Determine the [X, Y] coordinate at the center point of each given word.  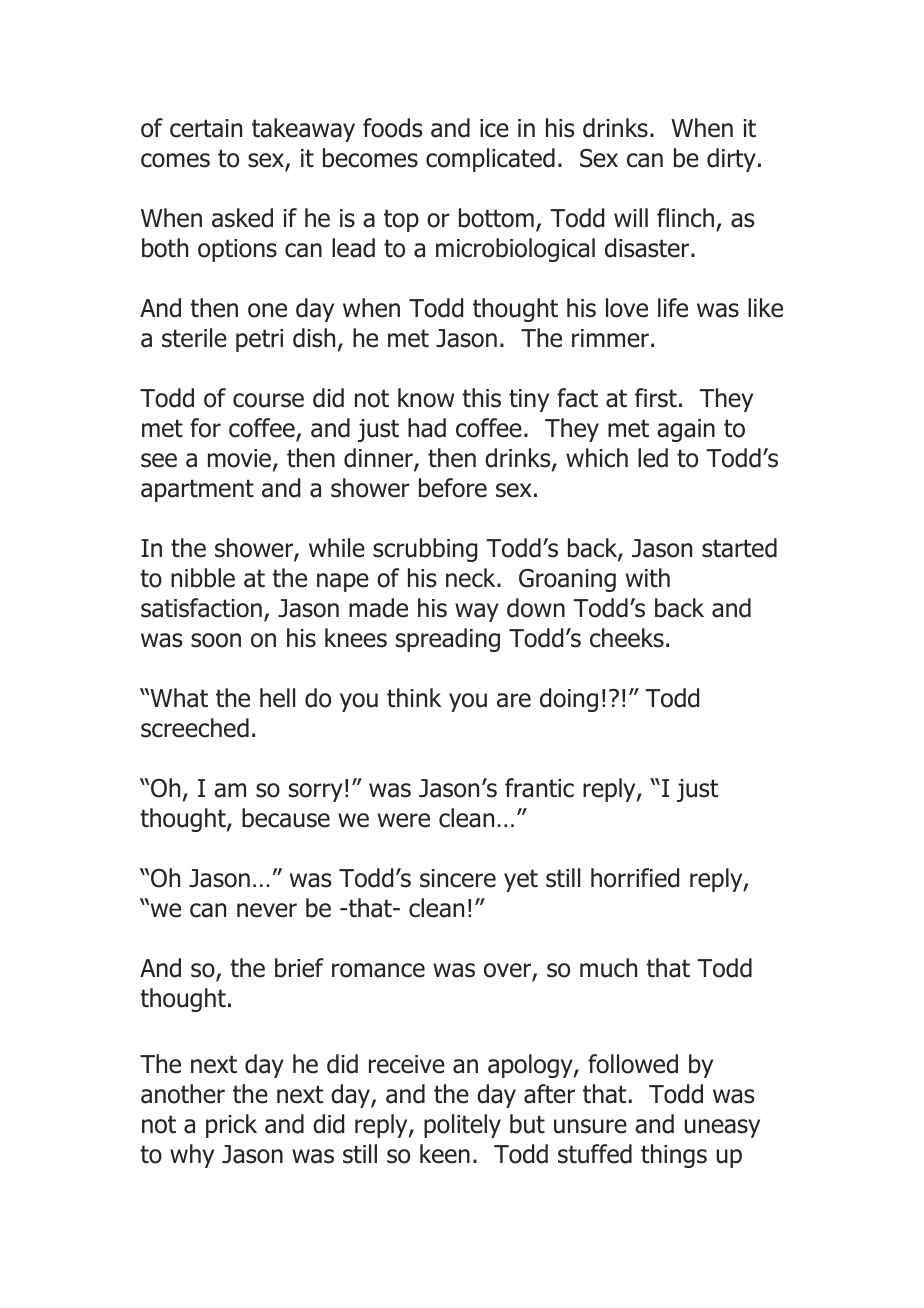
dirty [731, 160]
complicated [490, 160]
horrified [635, 878]
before [453, 488]
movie [239, 458]
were [404, 820]
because [286, 818]
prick [231, 1126]
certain [206, 128]
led [653, 458]
